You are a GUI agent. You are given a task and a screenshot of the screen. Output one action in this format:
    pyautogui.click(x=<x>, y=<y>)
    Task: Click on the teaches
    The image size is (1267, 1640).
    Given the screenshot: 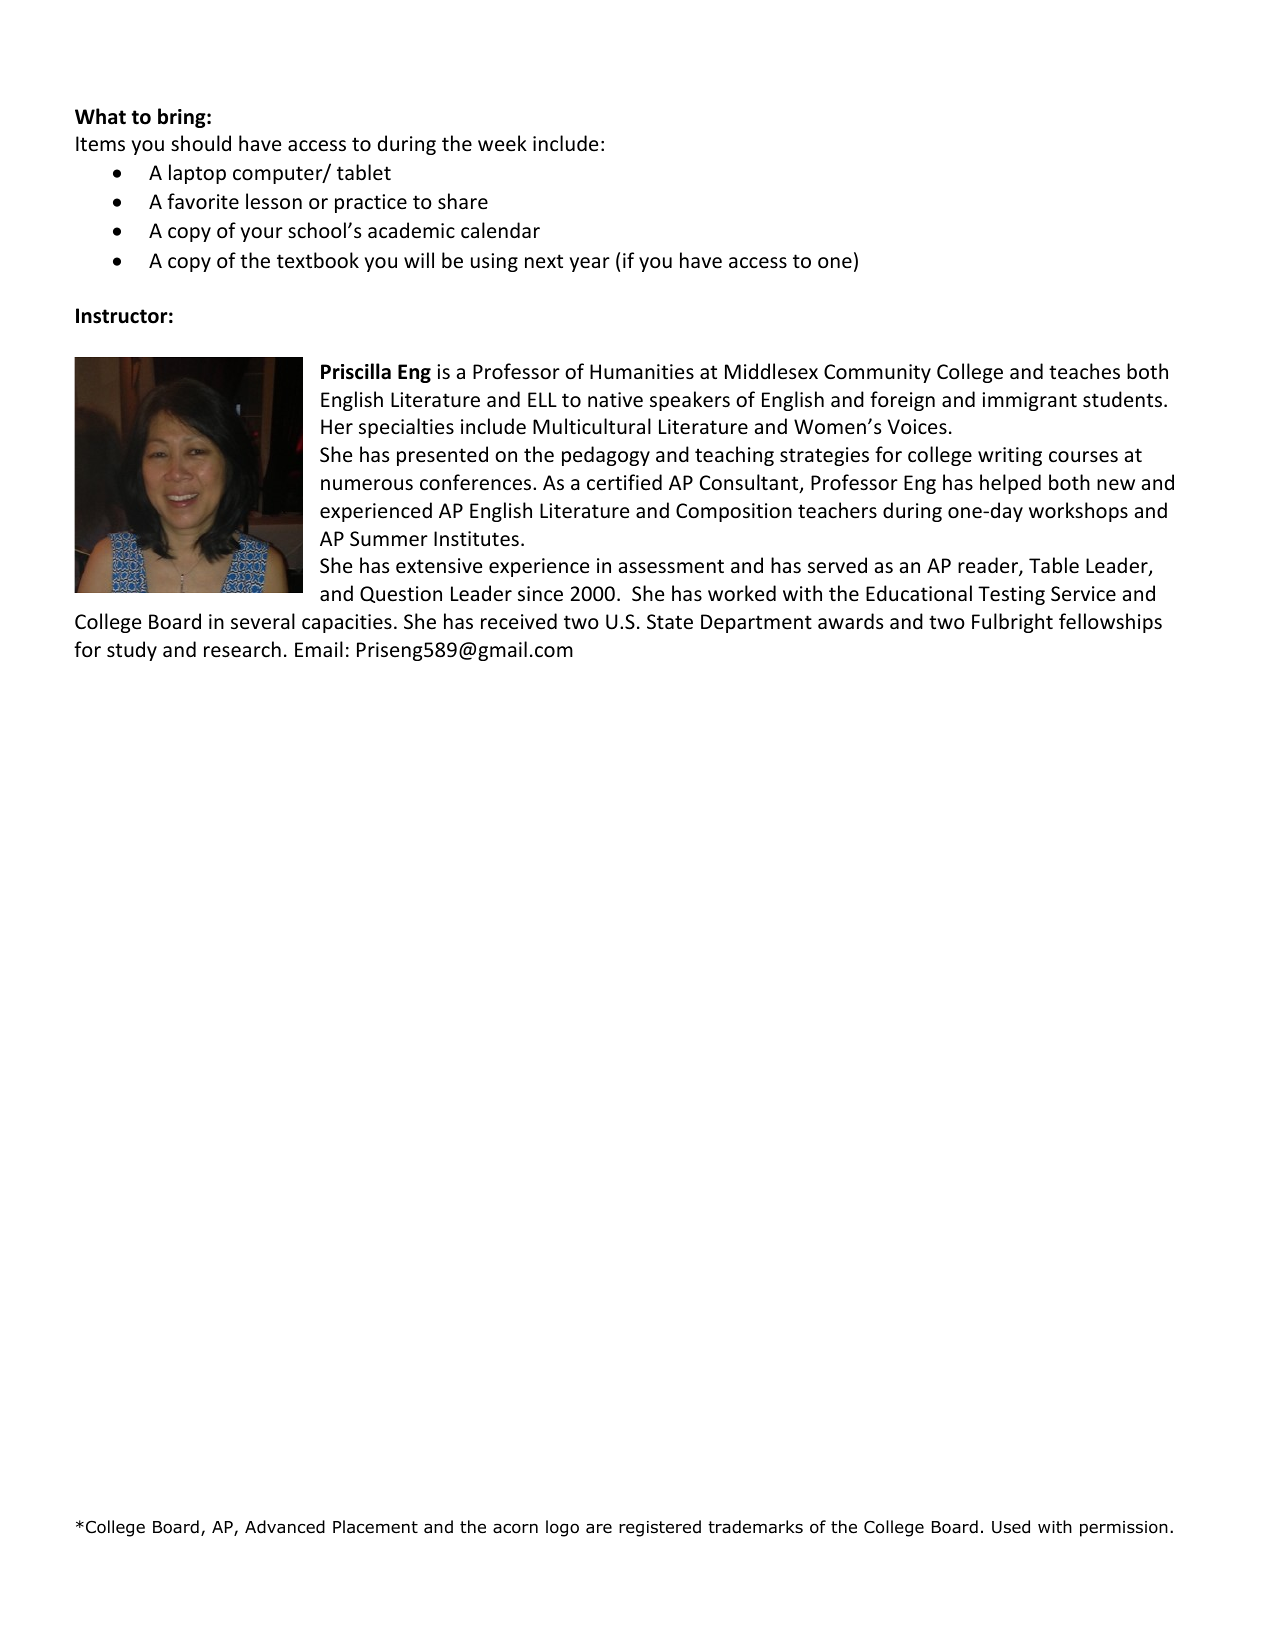 What is the action you would take?
    pyautogui.click(x=1084, y=371)
